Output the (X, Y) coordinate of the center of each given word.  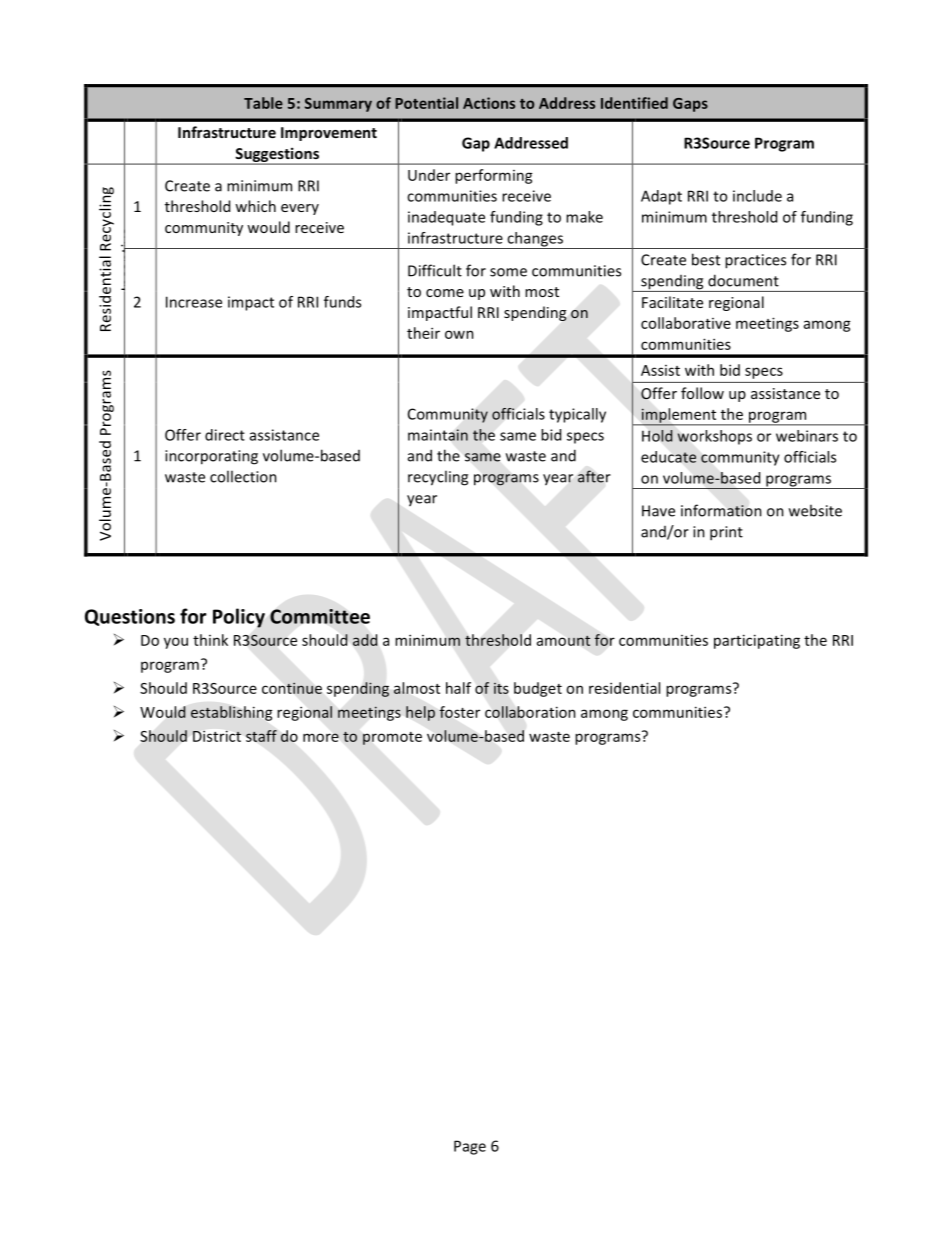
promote (392, 738)
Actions (489, 103)
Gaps (690, 105)
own (459, 334)
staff (261, 736)
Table (263, 103)
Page (470, 1147)
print (726, 533)
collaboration (530, 712)
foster (459, 712)
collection (243, 476)
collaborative (686, 323)
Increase (194, 302)
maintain (438, 435)
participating (757, 641)
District (217, 736)
